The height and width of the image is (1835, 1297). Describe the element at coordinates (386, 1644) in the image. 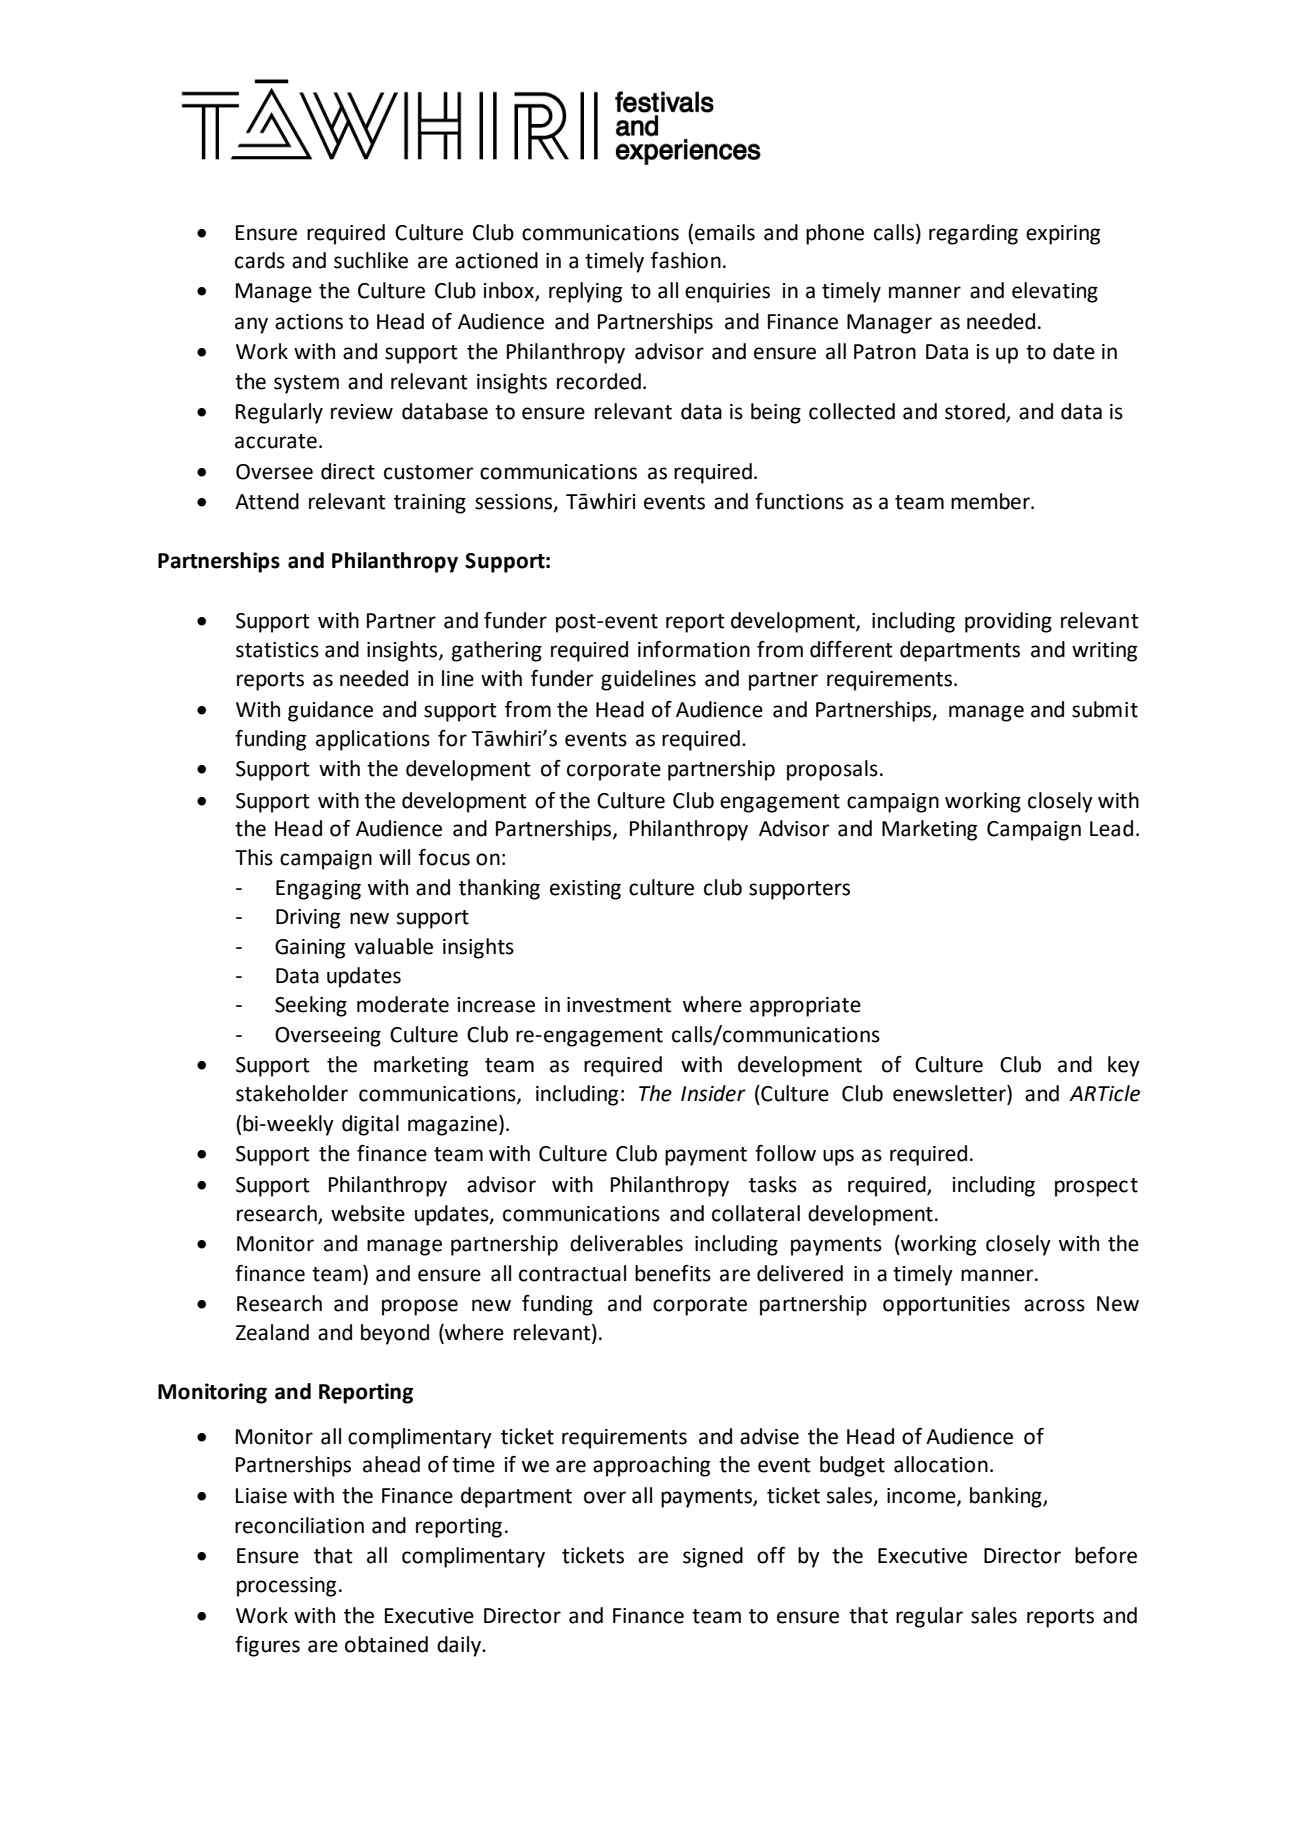

I see `obtained` at that location.
